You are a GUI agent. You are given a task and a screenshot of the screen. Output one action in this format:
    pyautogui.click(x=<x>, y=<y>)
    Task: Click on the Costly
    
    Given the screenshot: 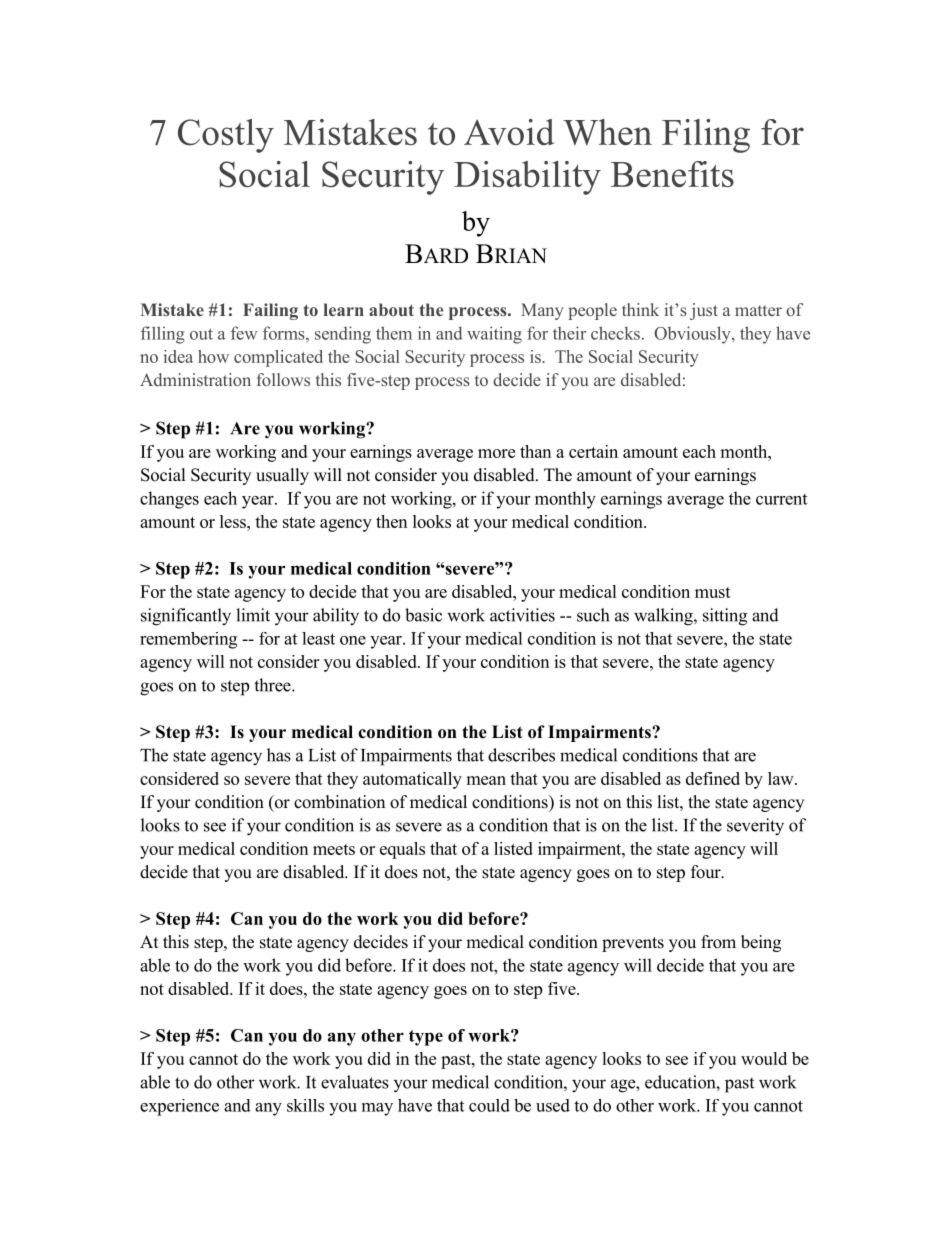 What is the action you would take?
    pyautogui.click(x=226, y=136)
